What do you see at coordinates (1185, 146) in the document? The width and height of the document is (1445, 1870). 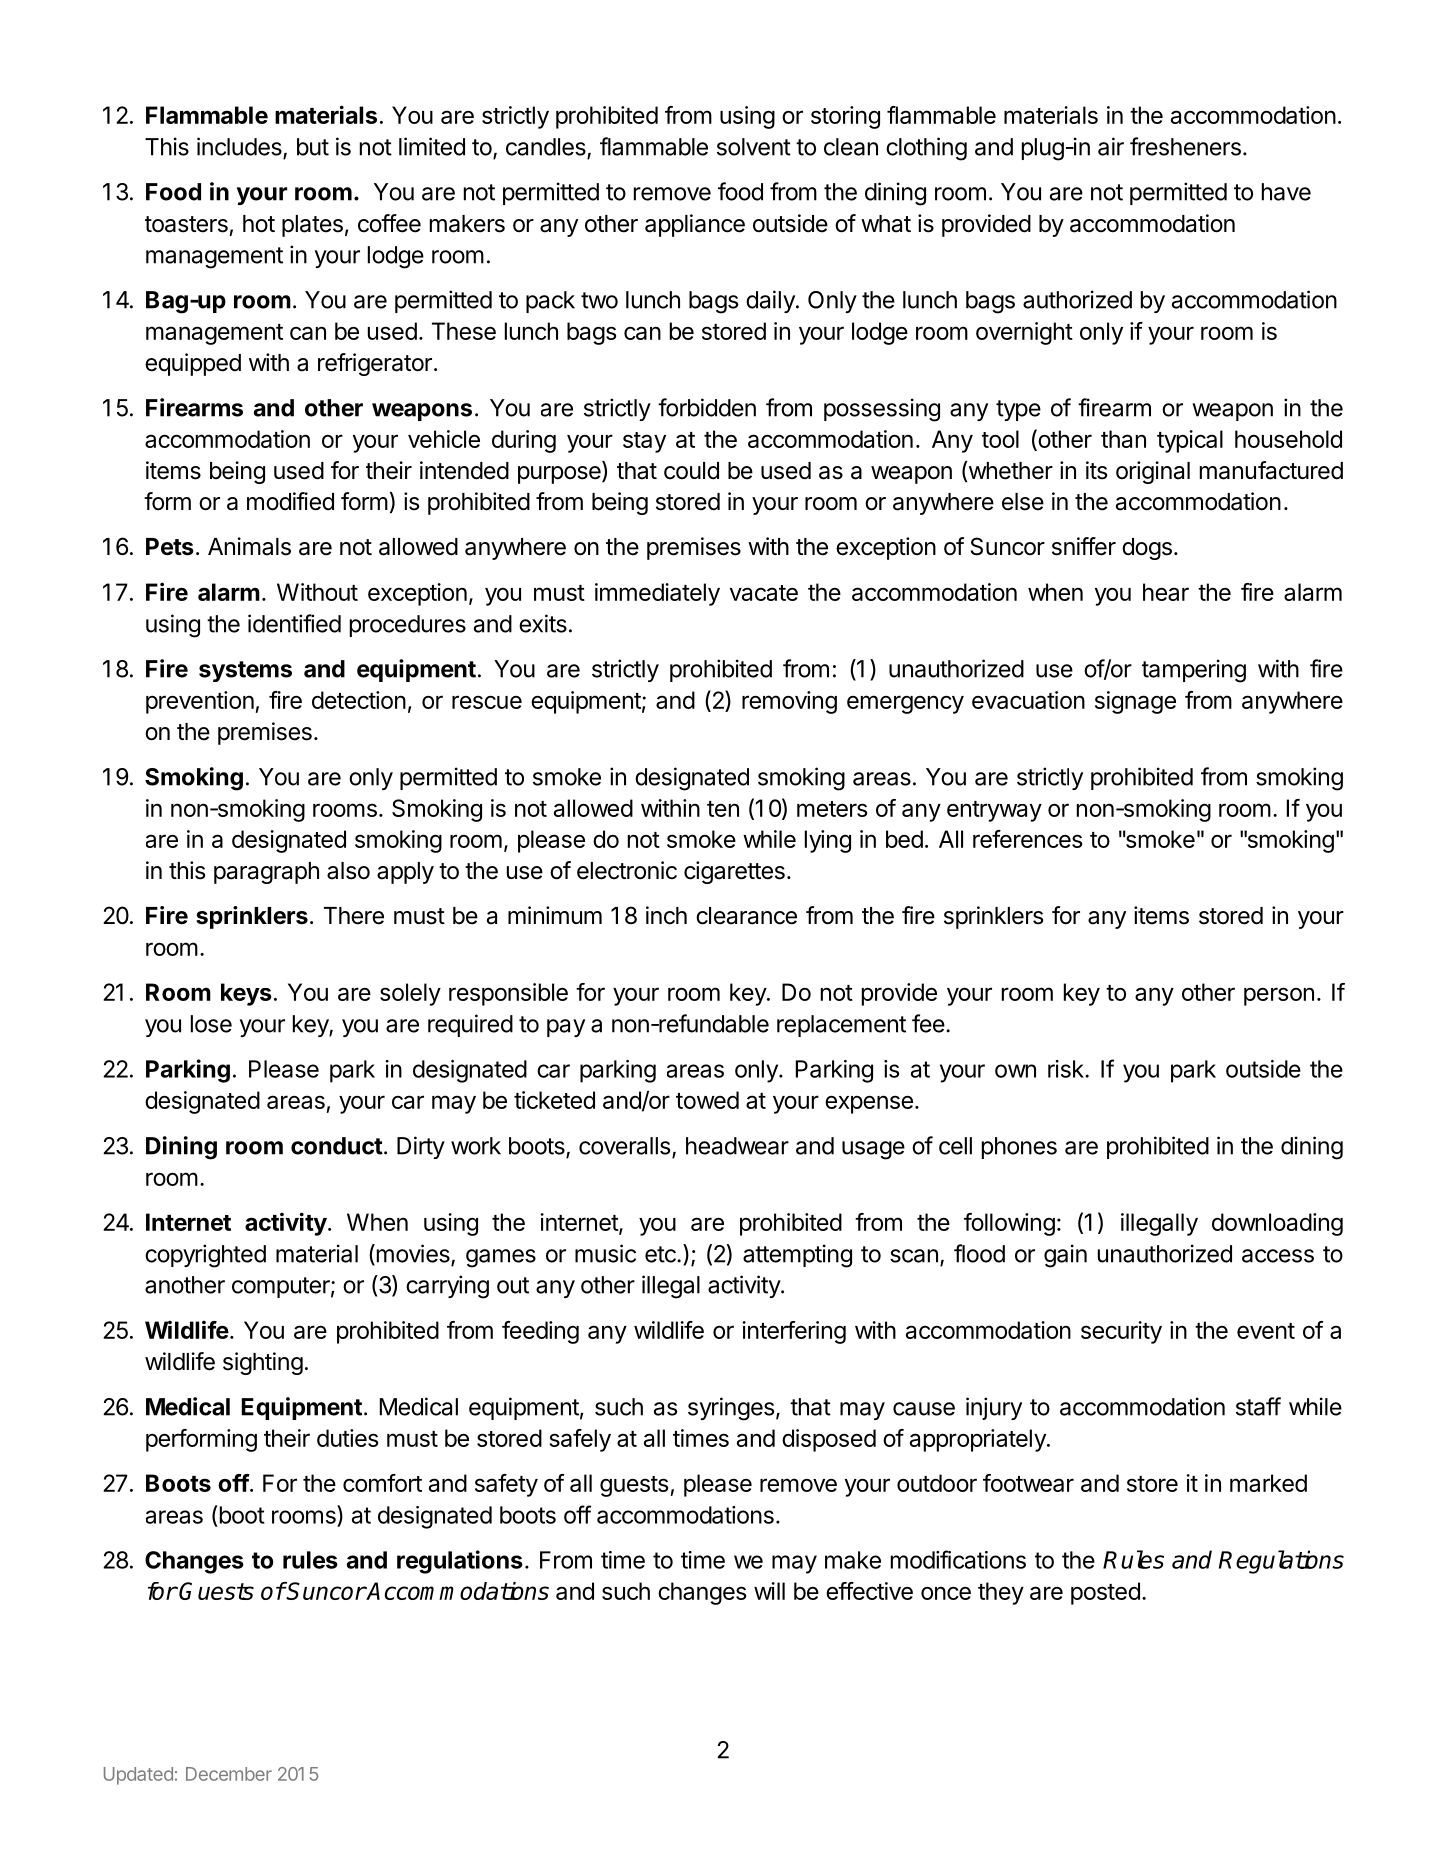 I see `fresheners` at bounding box center [1185, 146].
